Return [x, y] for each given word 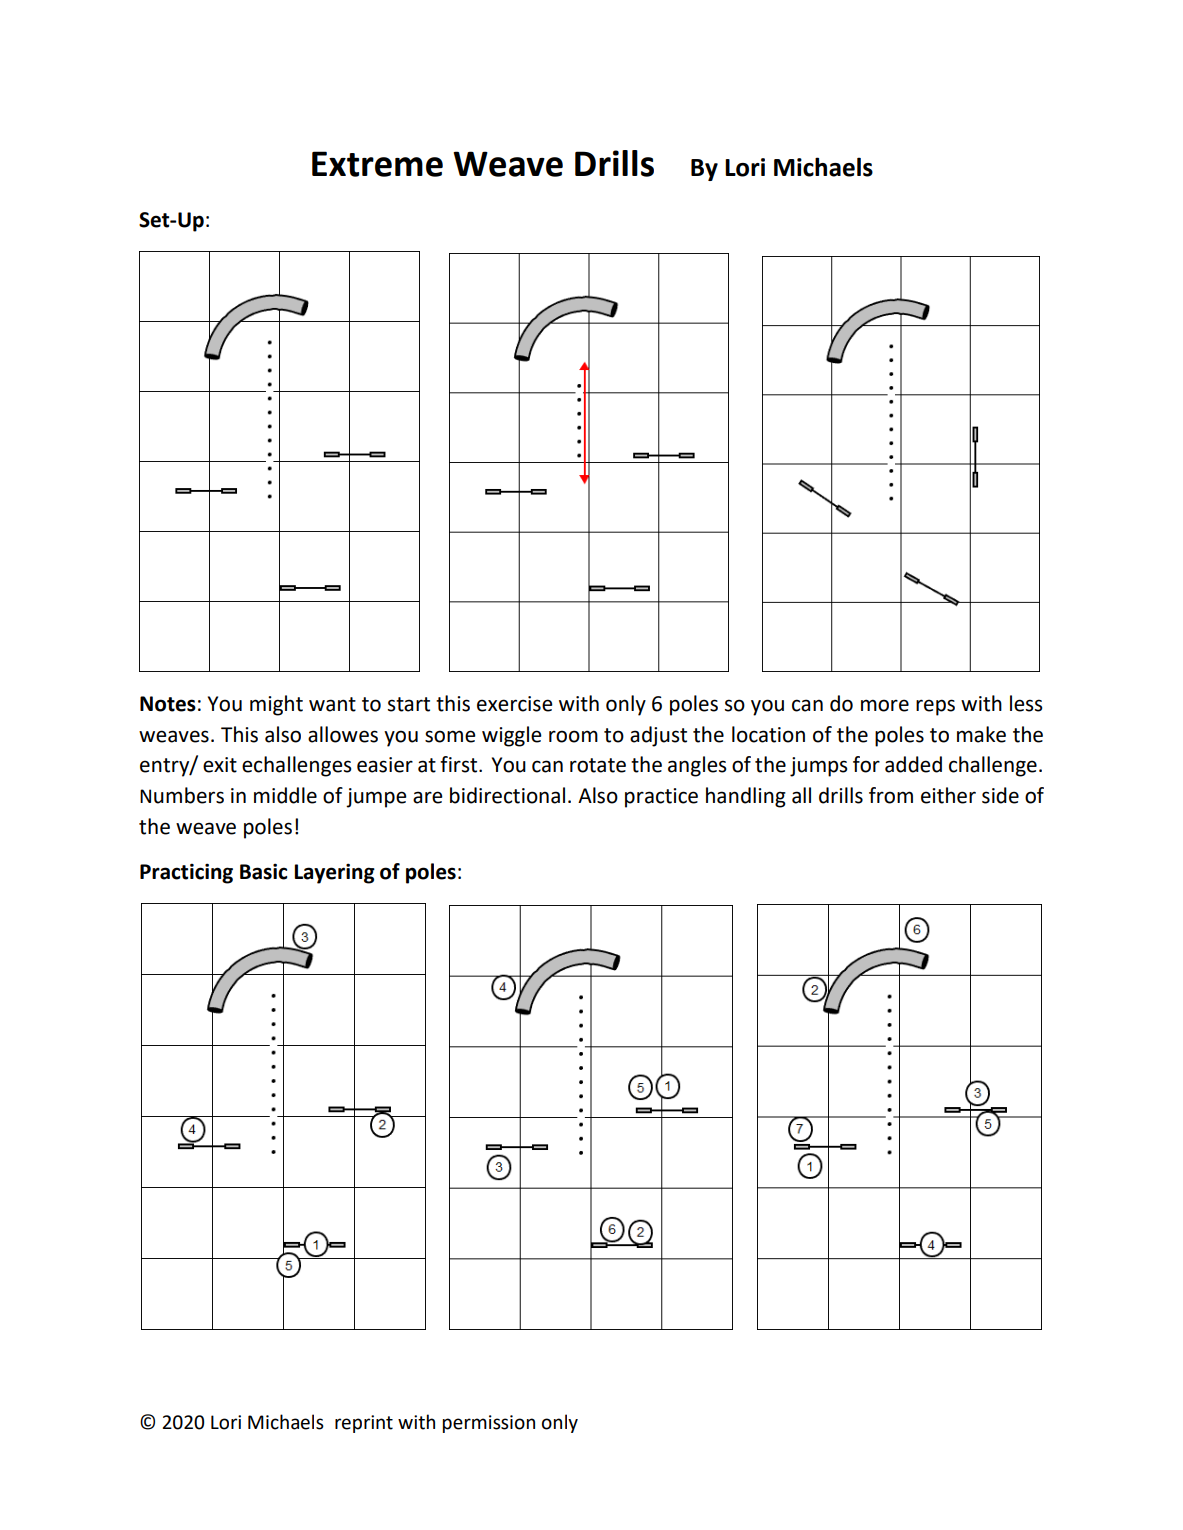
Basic [263, 871]
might [276, 705]
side [1000, 795]
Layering [335, 873]
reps [935, 707]
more [885, 705]
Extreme [377, 164]
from [891, 795]
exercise [515, 704]
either [948, 795]
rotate [598, 765]
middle [285, 795]
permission [489, 1424]
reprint [364, 1424]
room [573, 736]
